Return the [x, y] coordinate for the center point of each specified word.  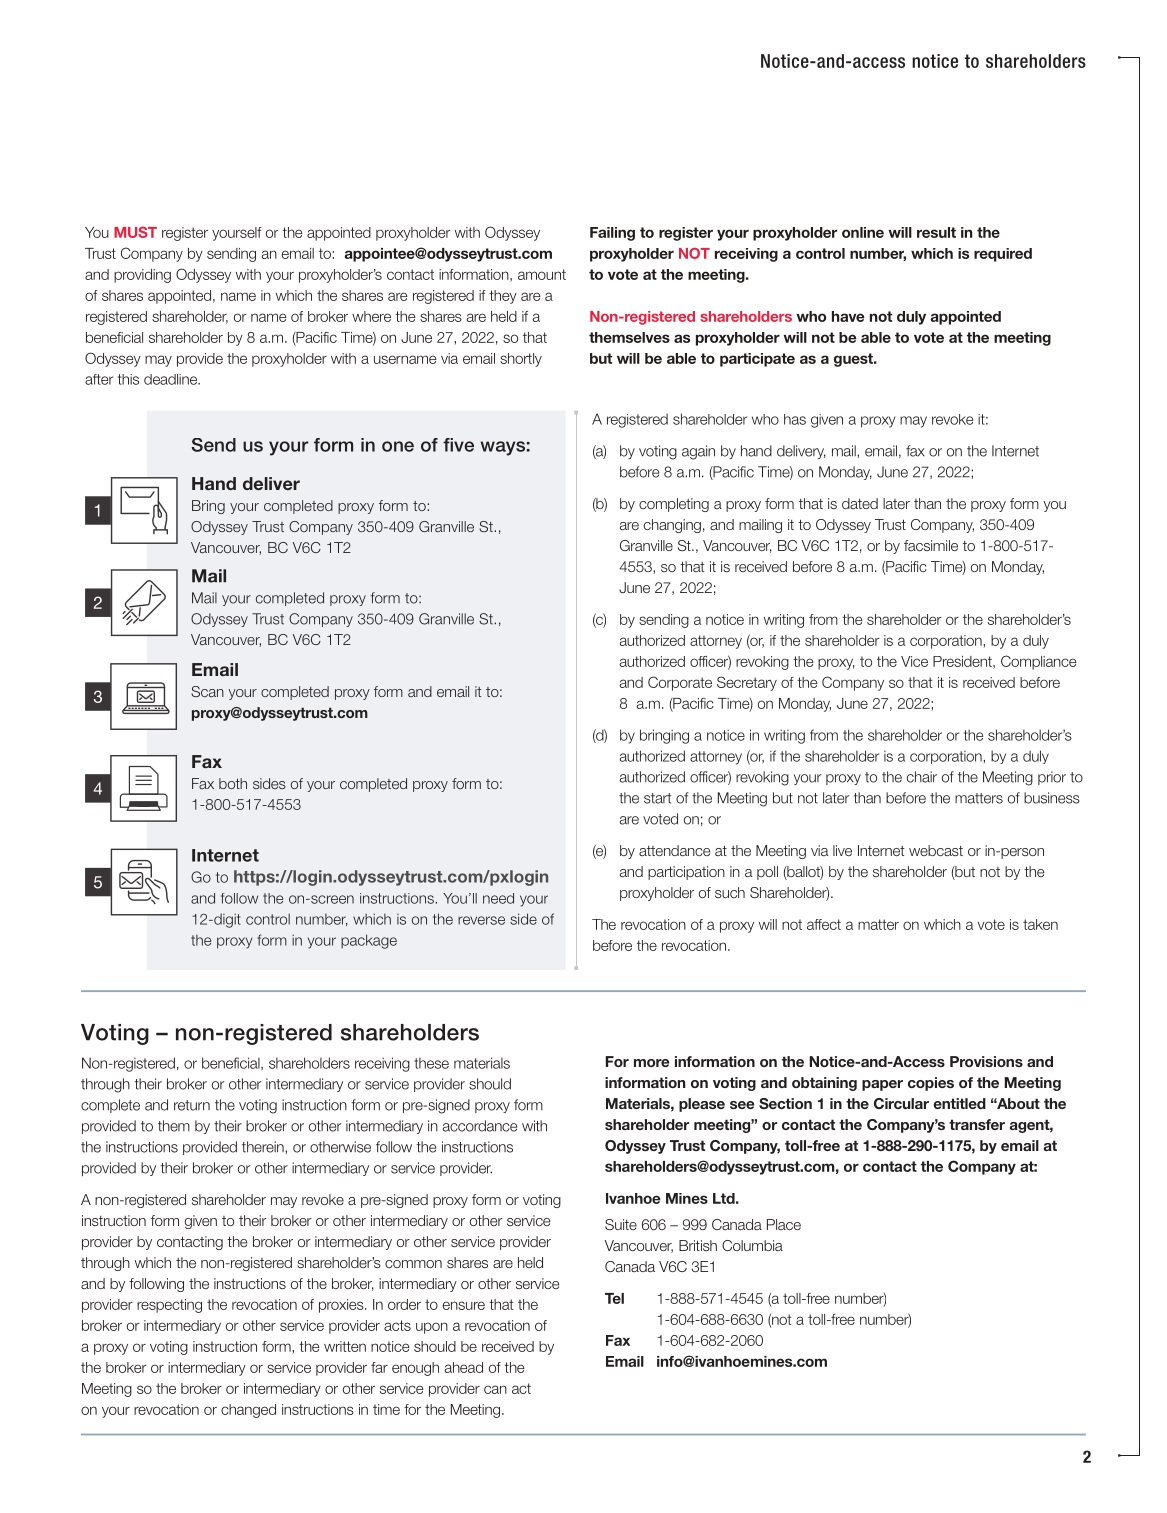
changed [248, 1411]
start [657, 798]
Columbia [752, 1245]
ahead [464, 1367]
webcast [936, 850]
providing [142, 276]
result [936, 232]
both [233, 783]
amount [542, 274]
